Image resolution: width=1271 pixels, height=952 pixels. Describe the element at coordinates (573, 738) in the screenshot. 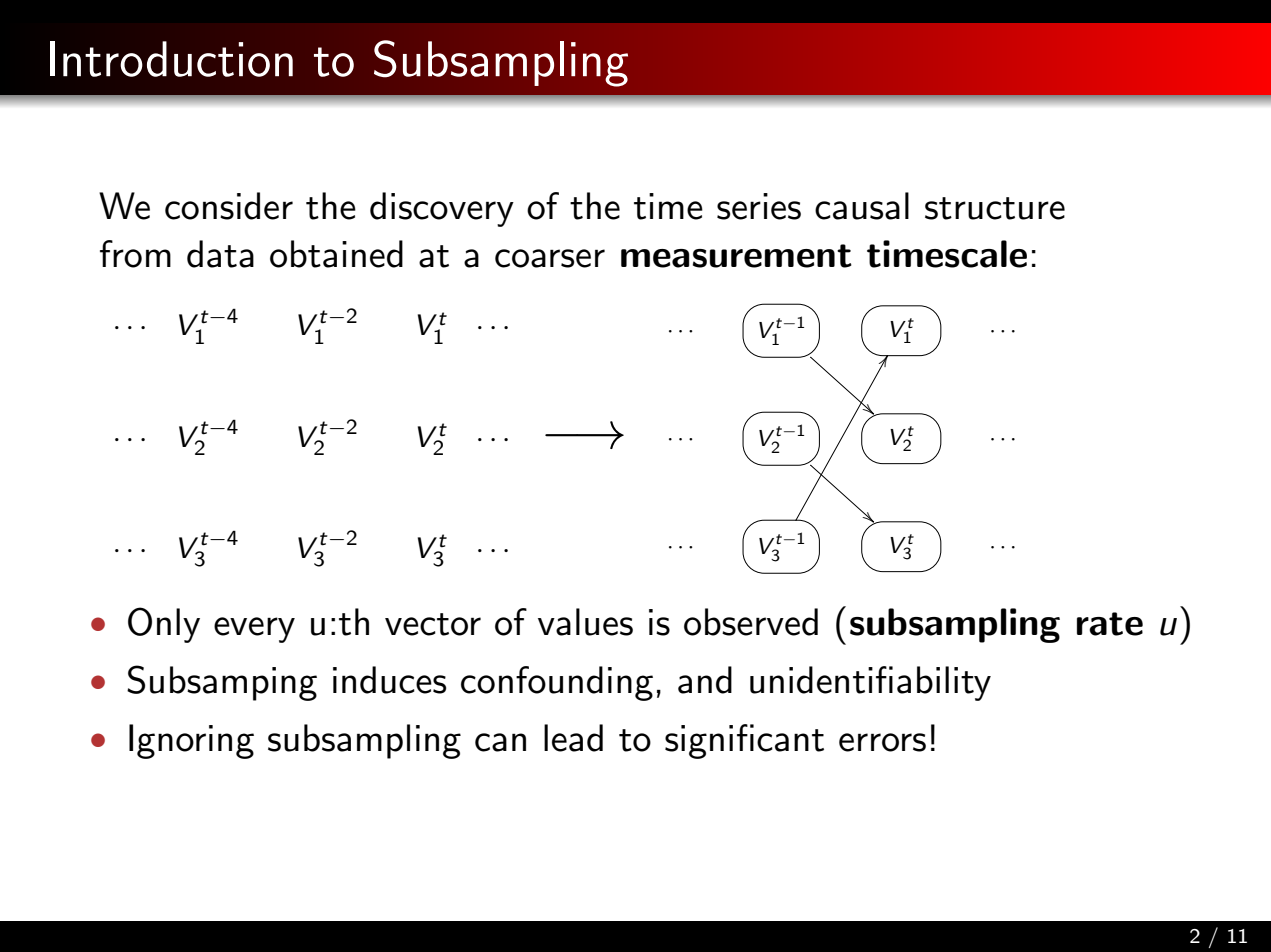

I see `lead` at that location.
